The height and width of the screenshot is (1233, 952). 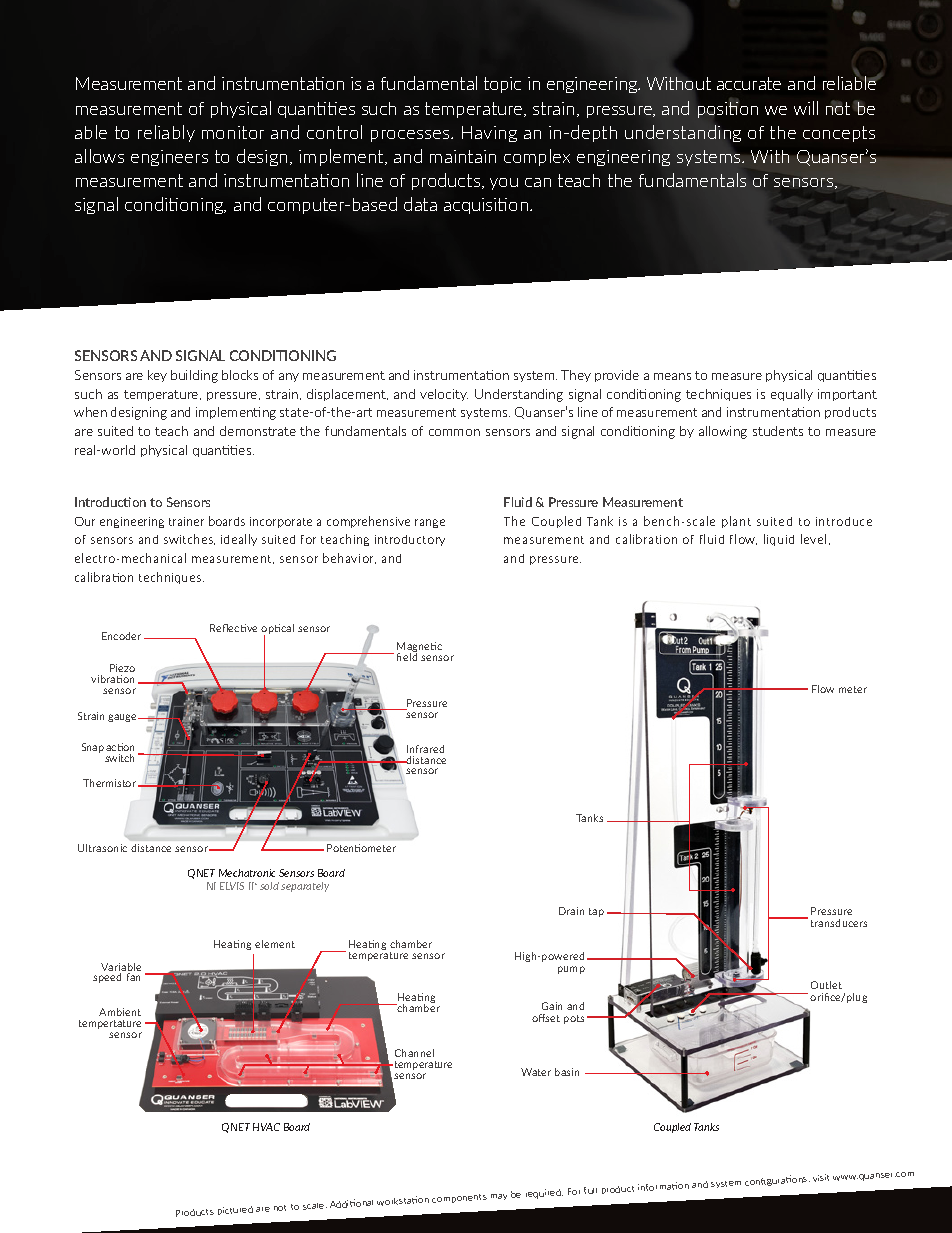 What do you see at coordinates (233, 628) in the screenshot?
I see `Reflective` at bounding box center [233, 628].
